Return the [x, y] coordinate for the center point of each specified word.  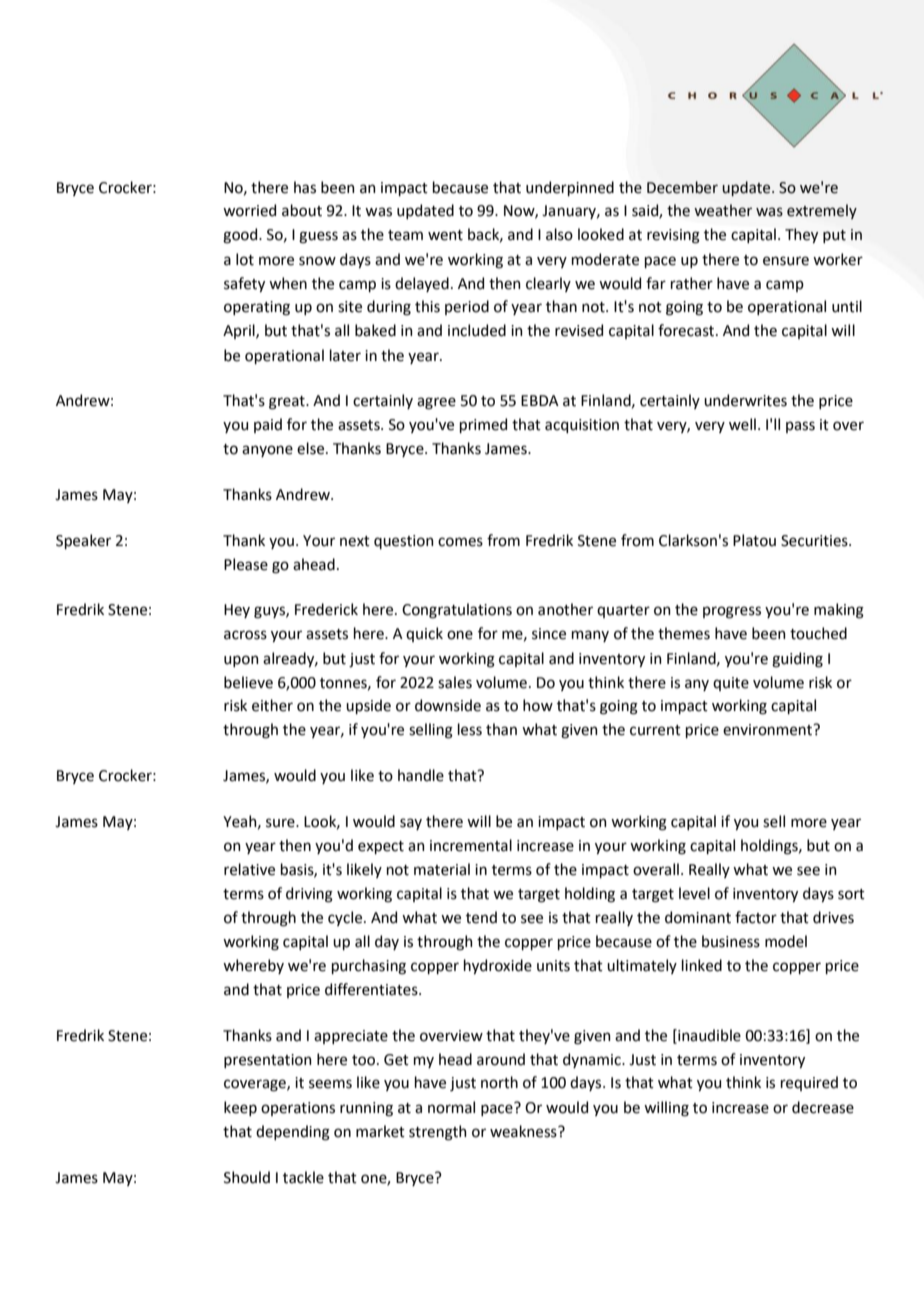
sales [455, 682]
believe [248, 682]
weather [723, 210]
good [241, 236]
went [445, 235]
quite [731, 684]
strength [438, 1133]
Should [247, 1177]
